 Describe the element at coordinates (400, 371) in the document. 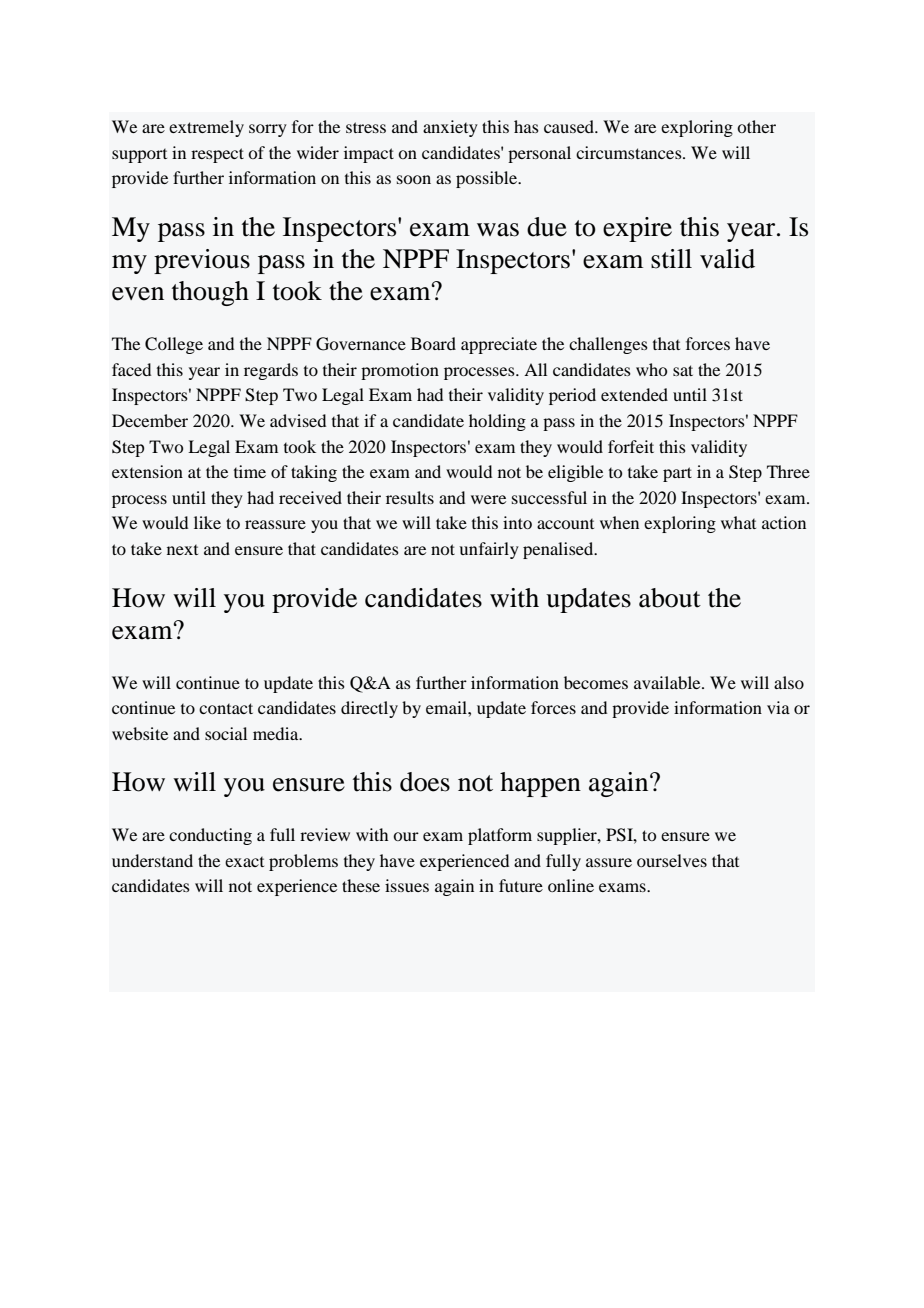

I see `promotion` at that location.
